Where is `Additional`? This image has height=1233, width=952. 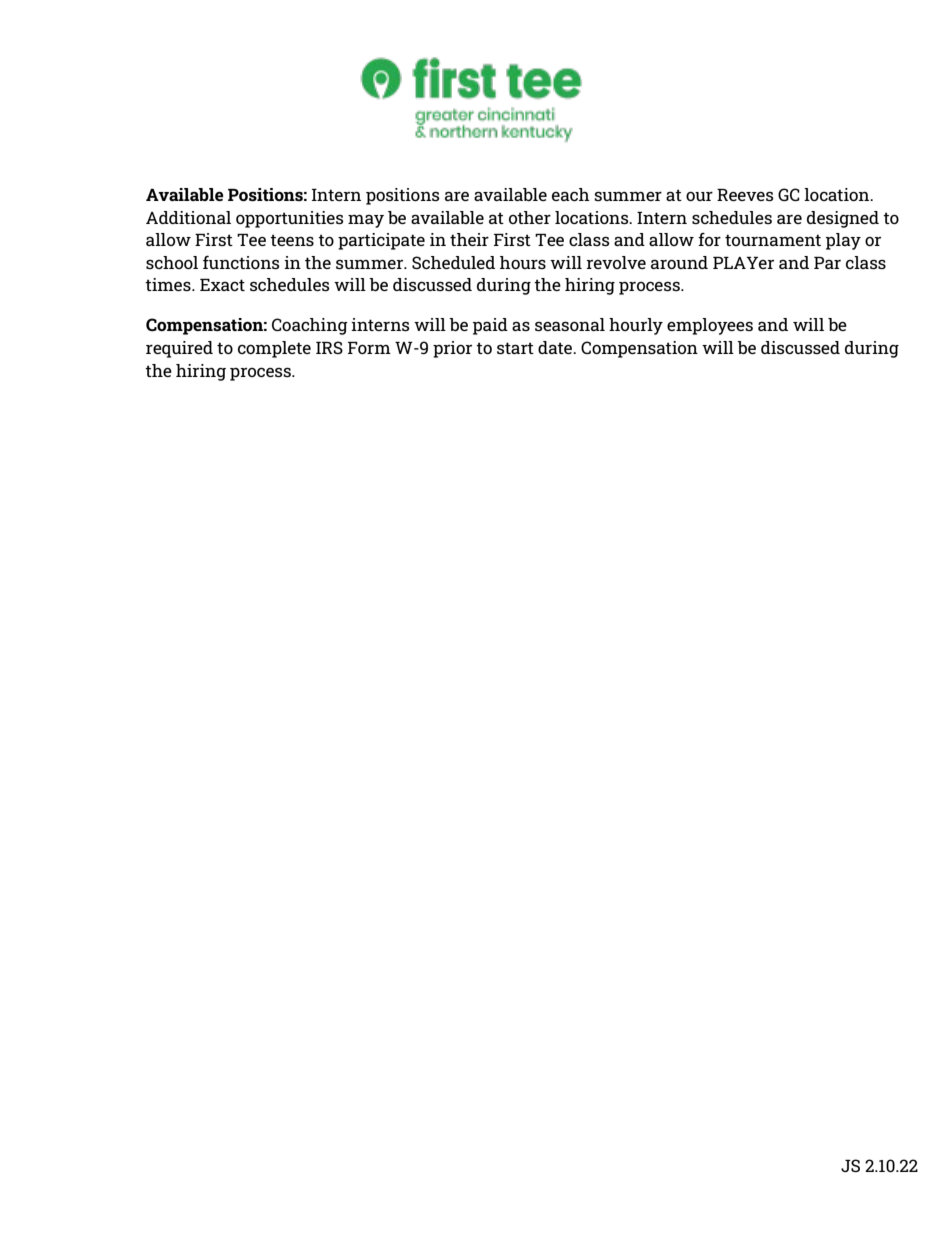 Additional is located at coordinates (188, 217).
